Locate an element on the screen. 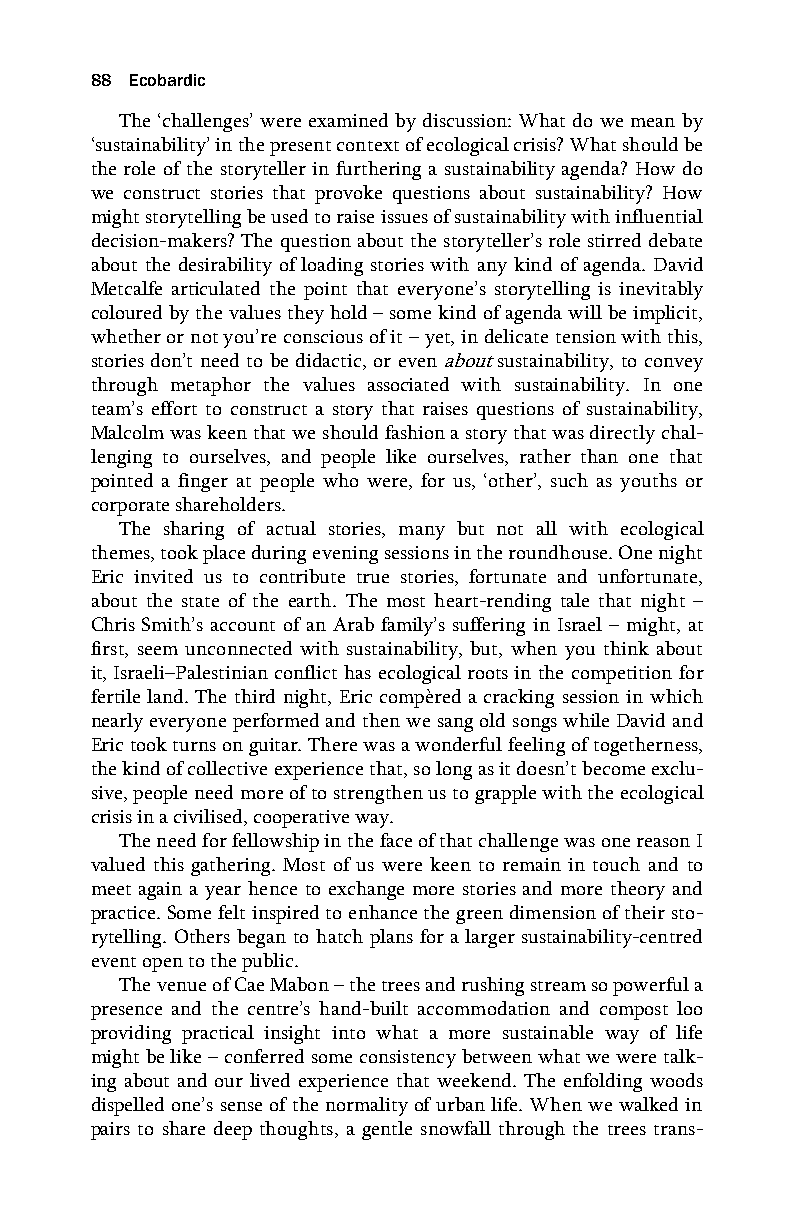 Image resolution: width=793 pixels, height=1225 pixels. enfolding is located at coordinates (603, 1082).
